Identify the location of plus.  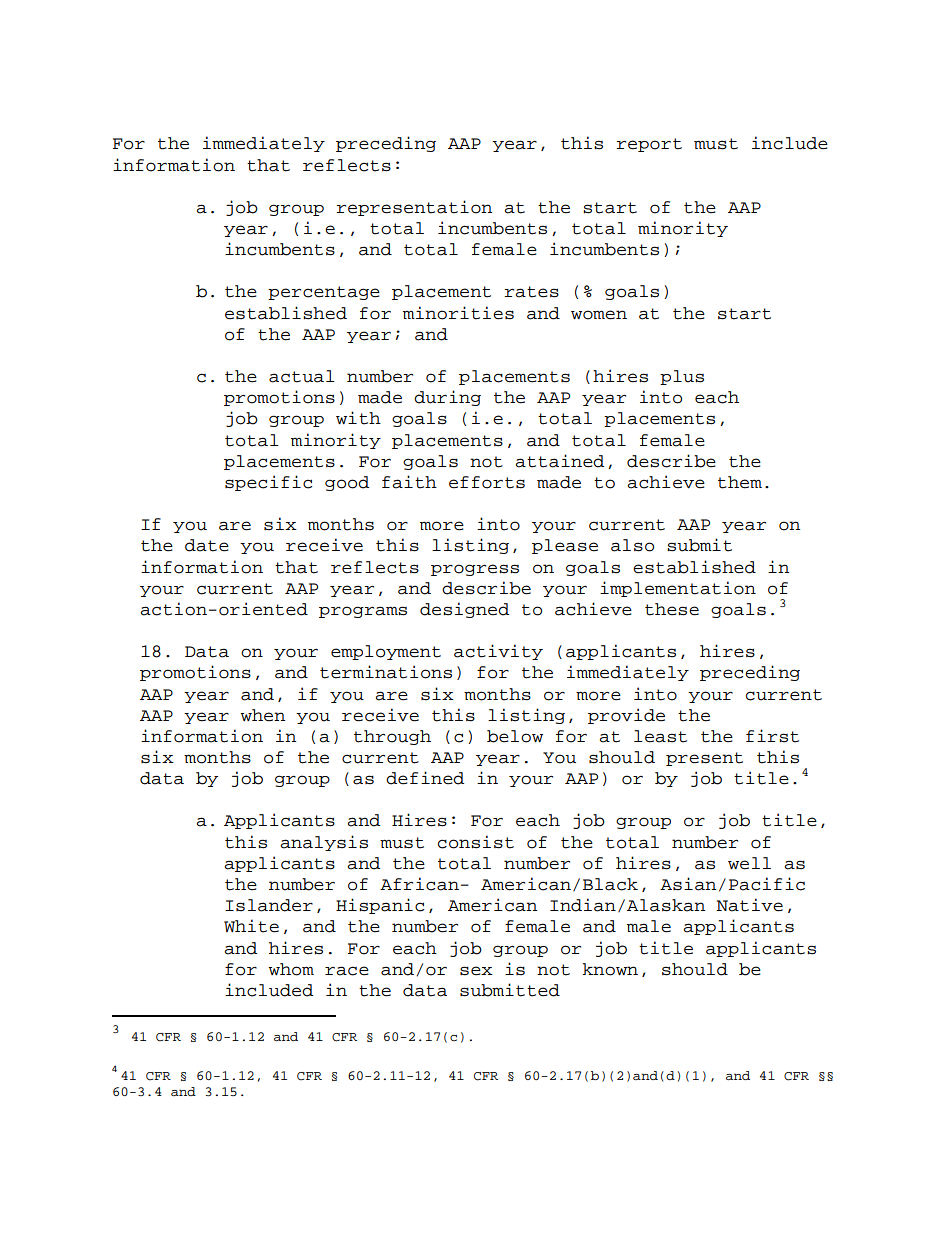
(682, 377).
